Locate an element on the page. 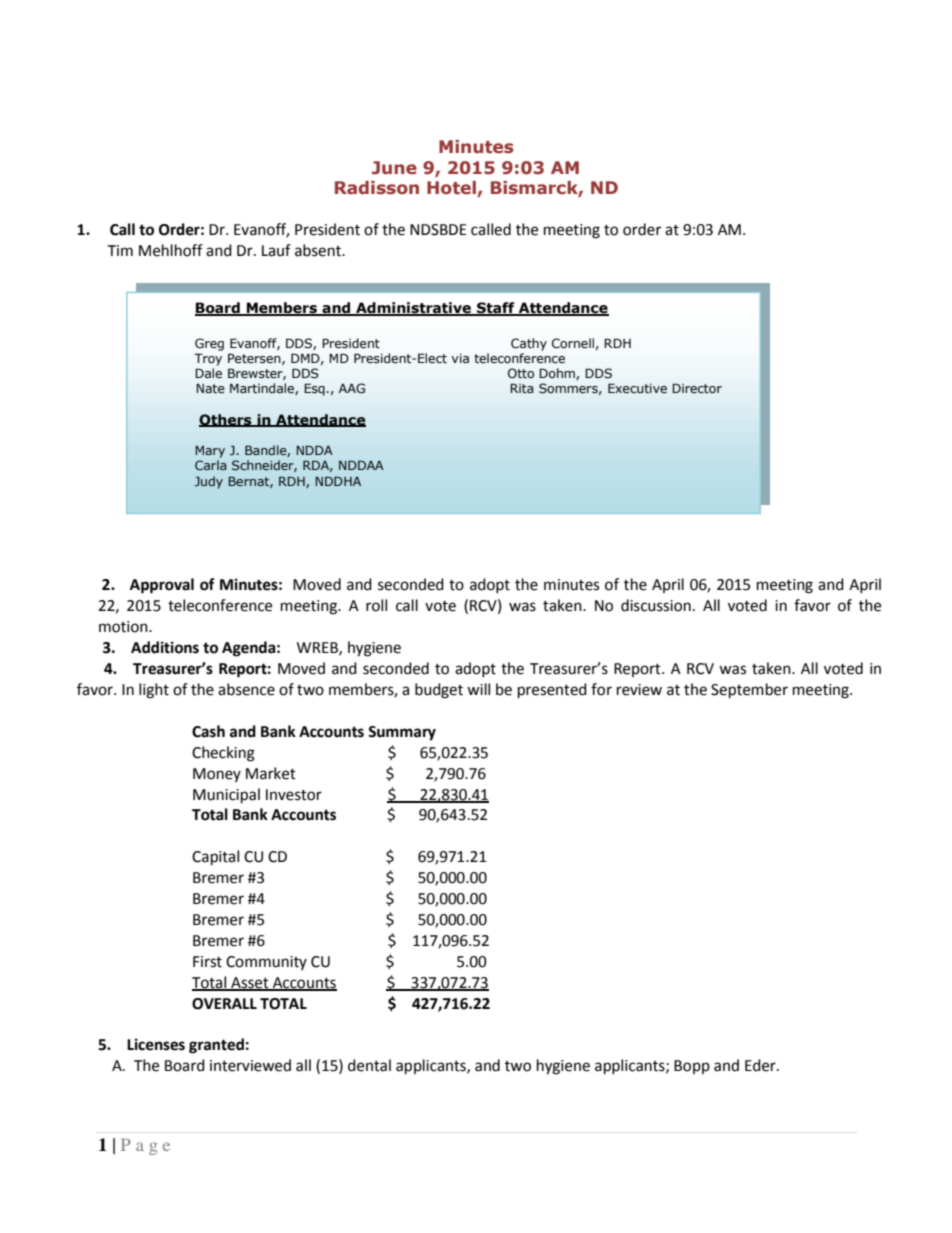  Checking is located at coordinates (223, 754).
